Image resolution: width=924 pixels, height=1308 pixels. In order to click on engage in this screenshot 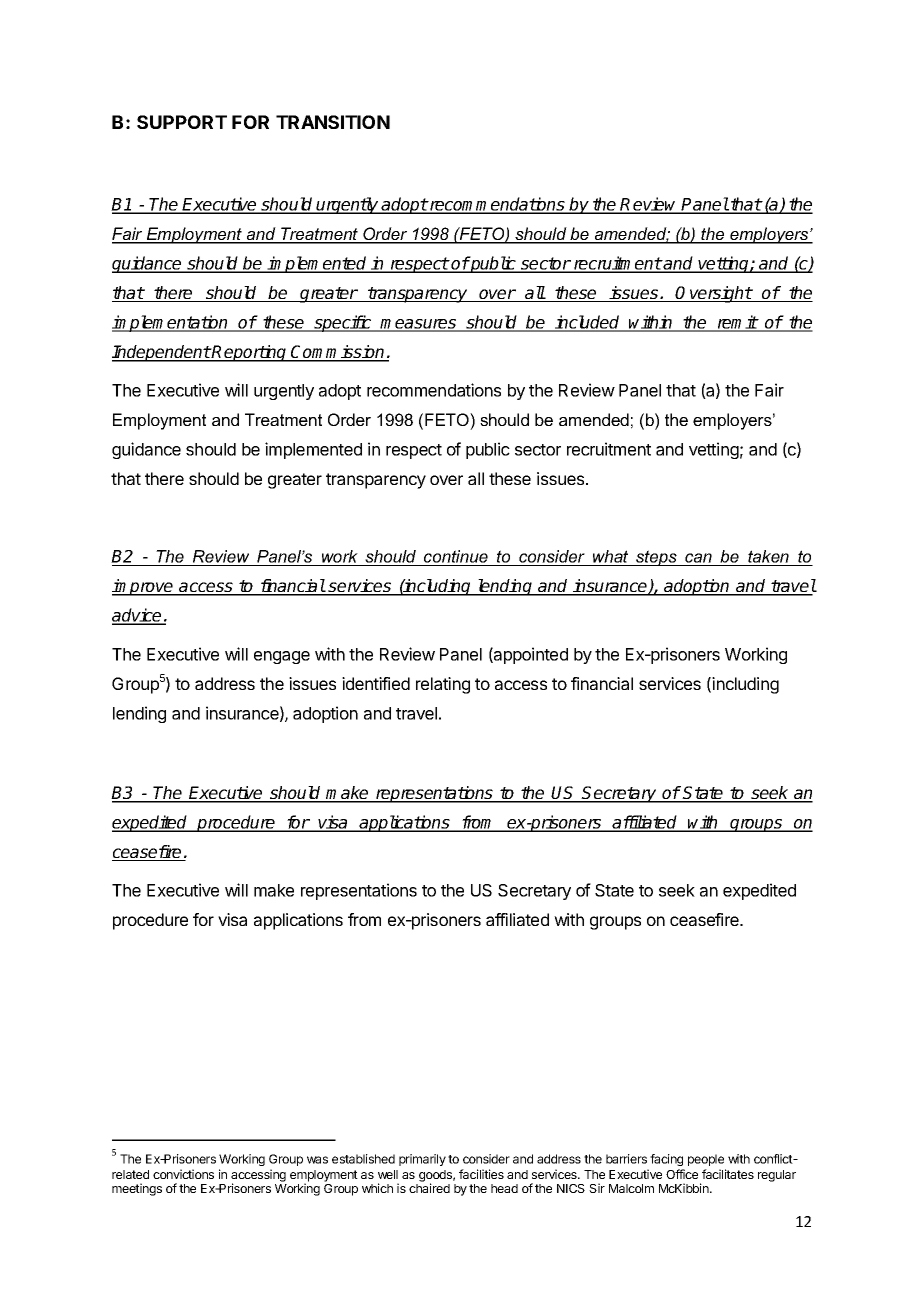, I will do `click(282, 657)`.
